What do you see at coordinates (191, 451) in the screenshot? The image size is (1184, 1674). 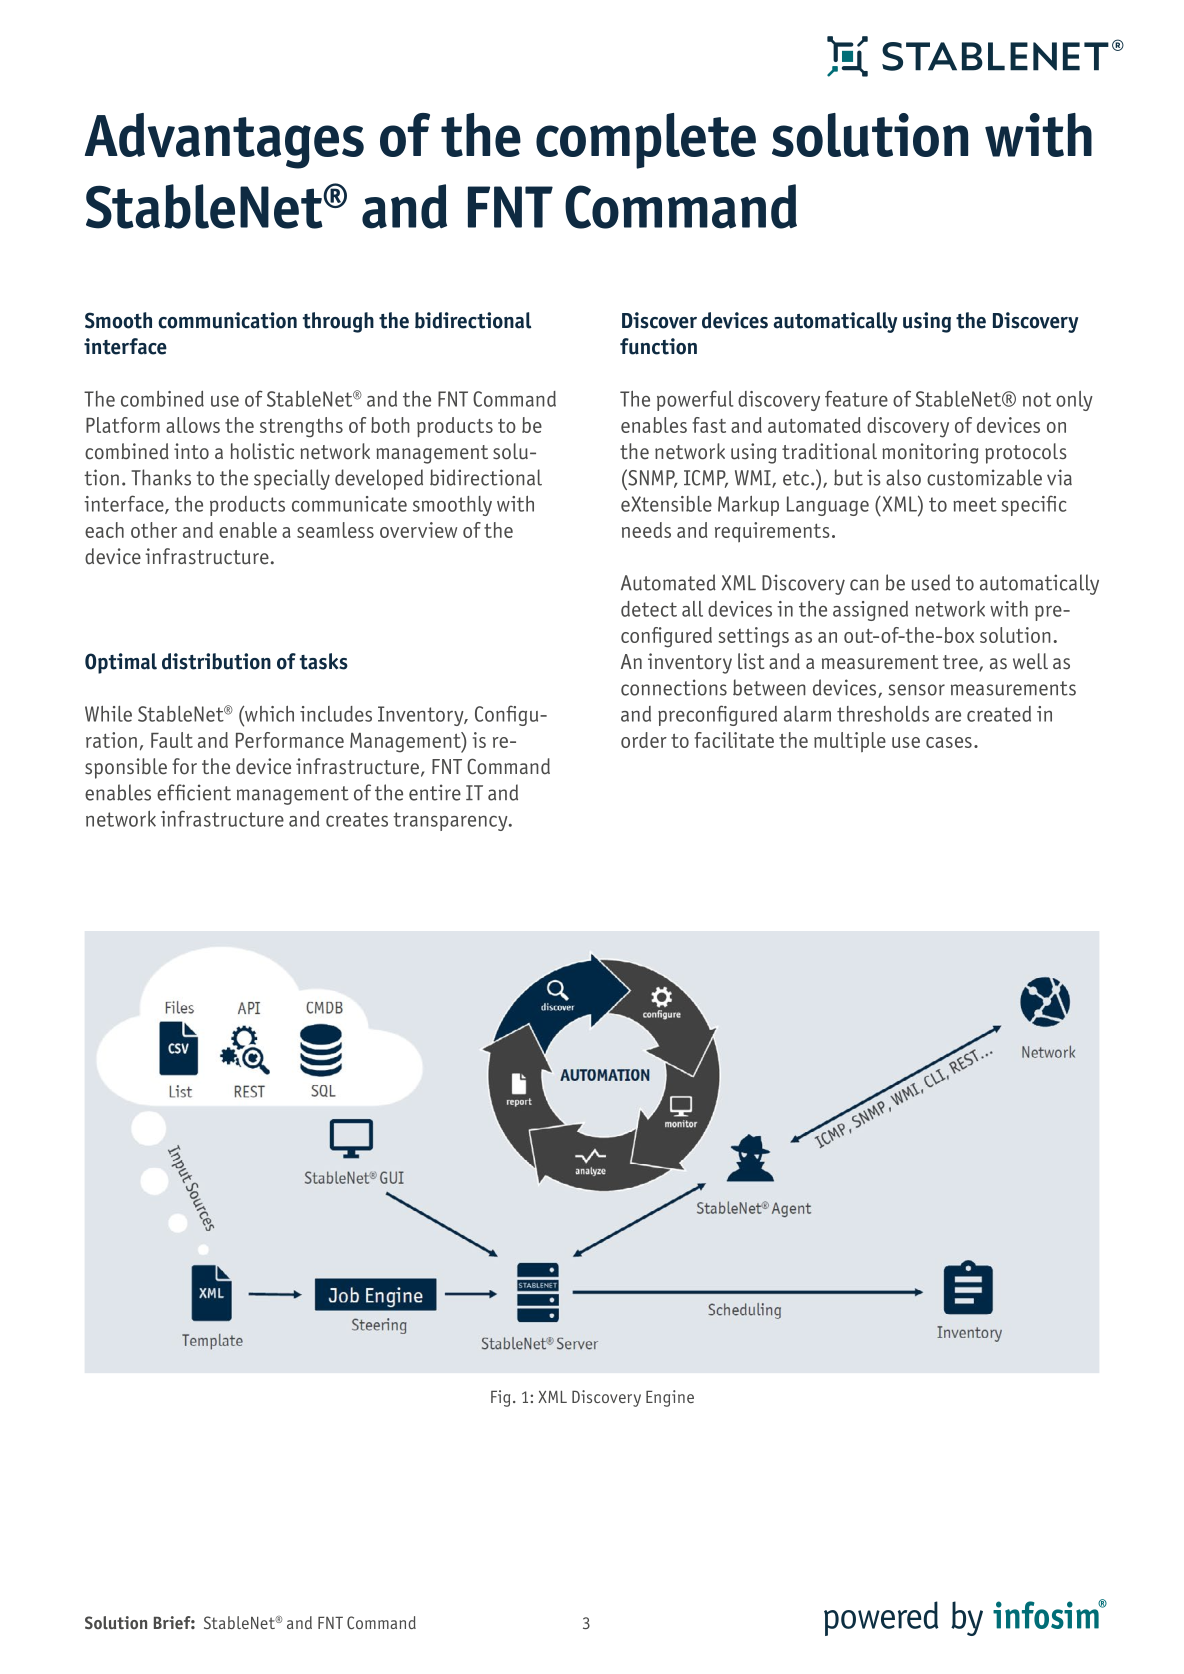 I see `into` at bounding box center [191, 451].
